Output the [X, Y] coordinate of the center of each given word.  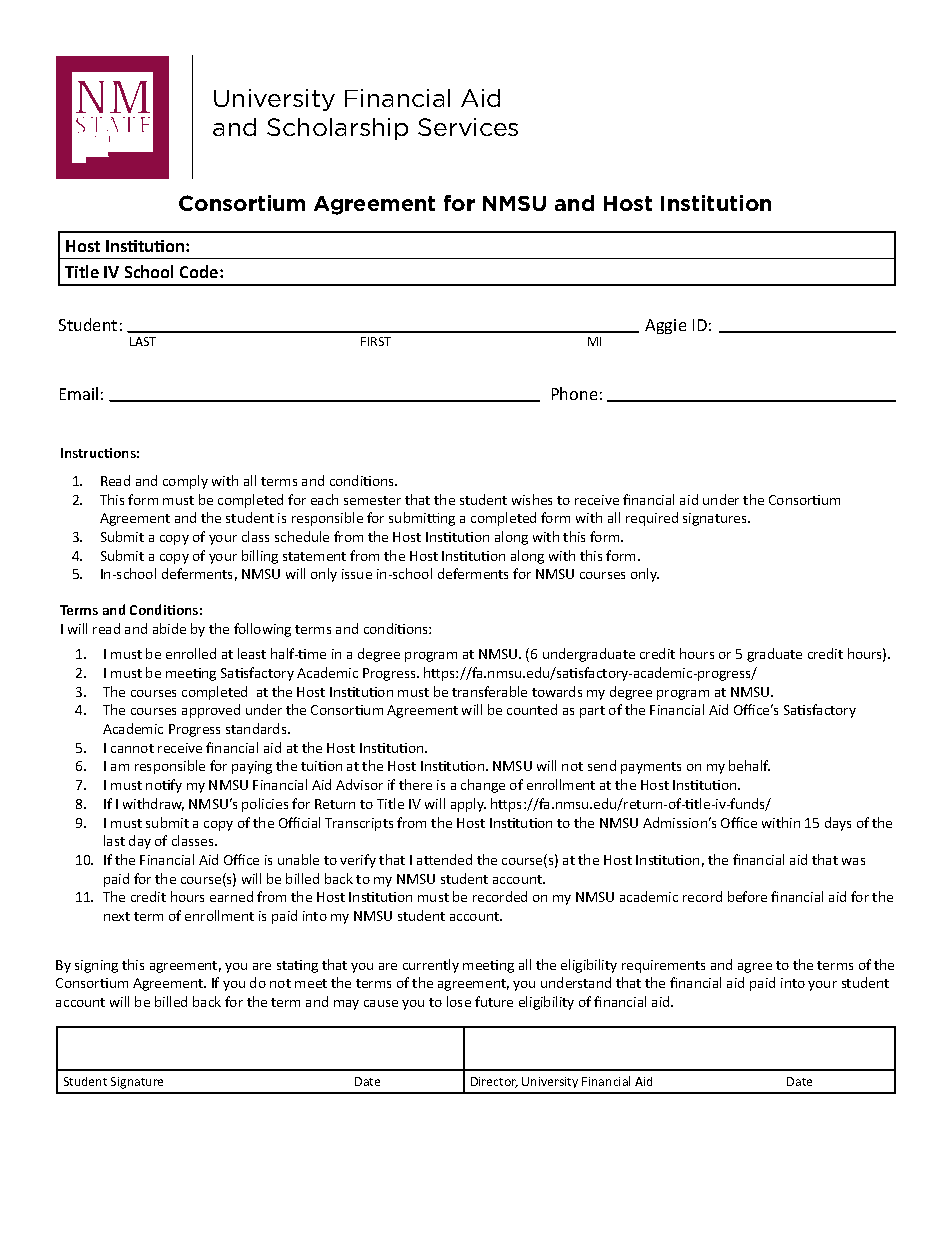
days [838, 824]
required [652, 519]
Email [79, 393]
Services [468, 127]
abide [169, 628]
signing [96, 966]
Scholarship [337, 129]
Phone [574, 393]
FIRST [376, 341]
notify [164, 786]
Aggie [665, 326]
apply [468, 805]
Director [494, 1082]
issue [357, 574]
